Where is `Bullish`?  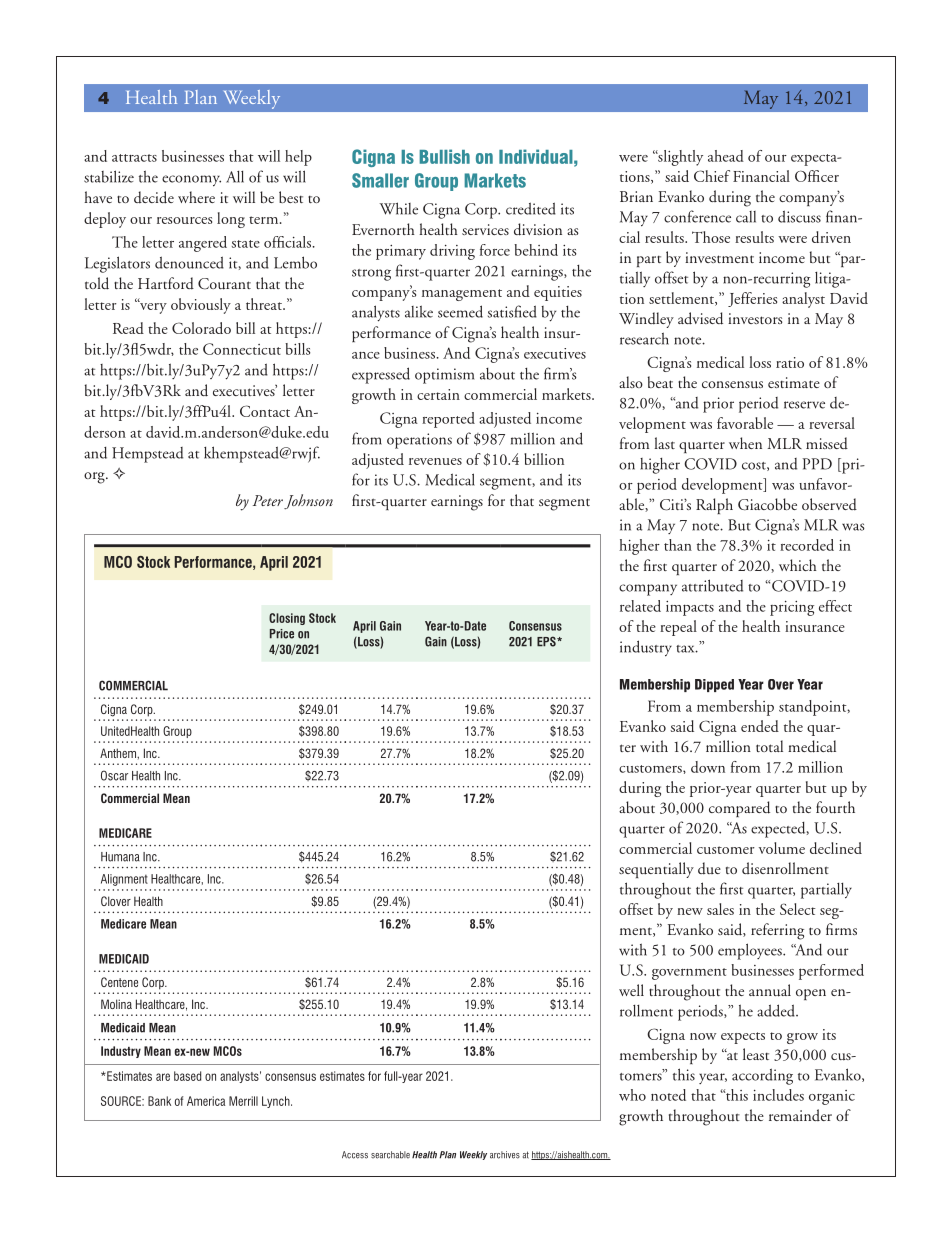 Bullish is located at coordinates (444, 156).
